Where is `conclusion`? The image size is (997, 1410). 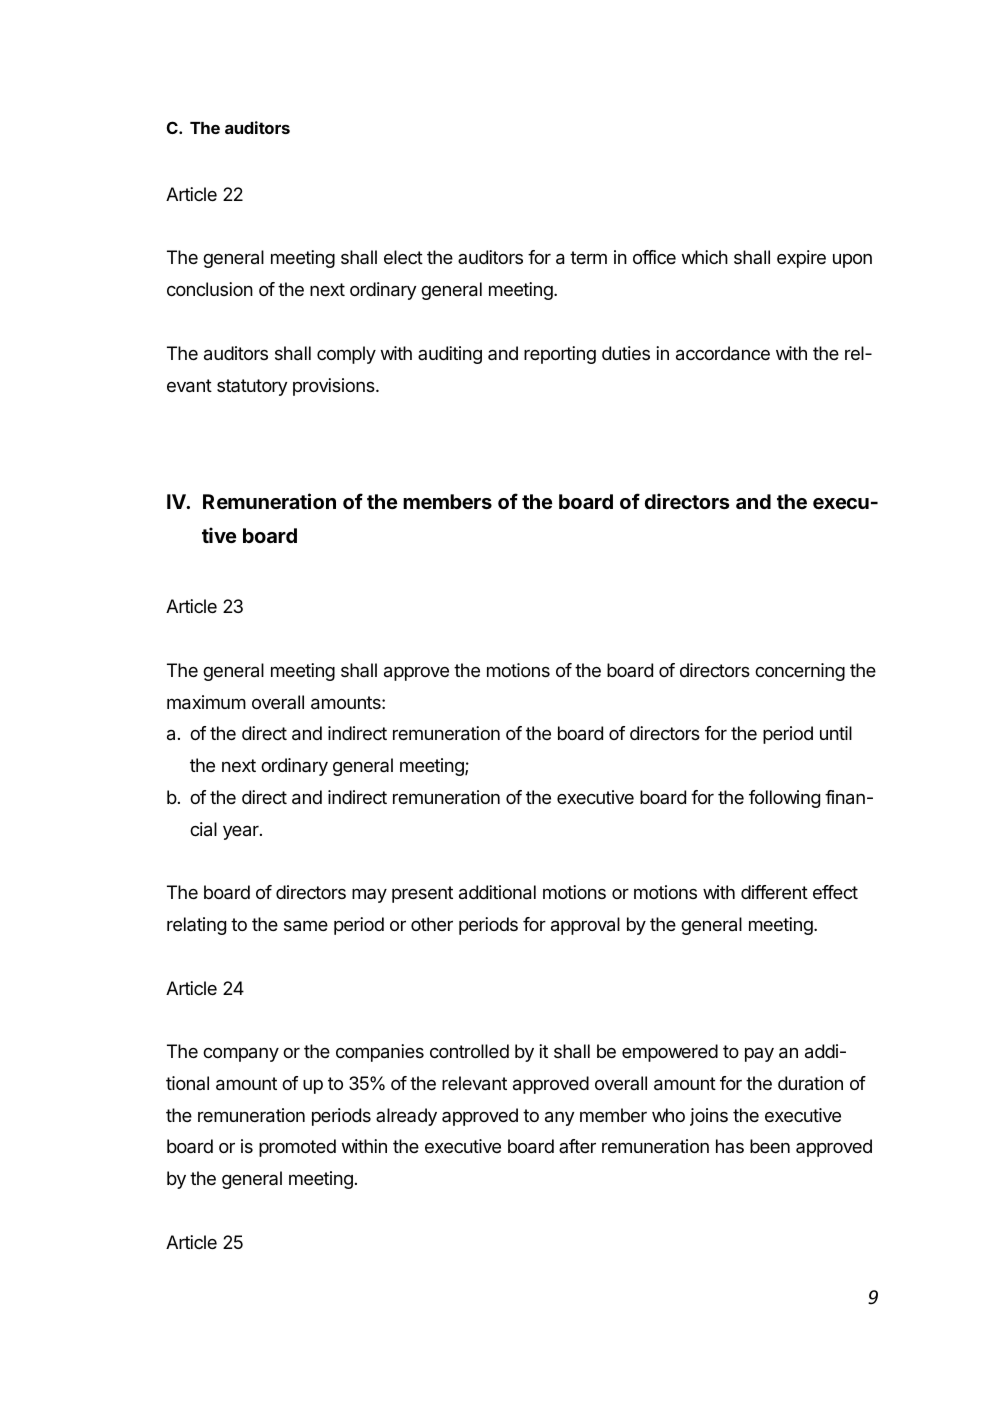
conclusion is located at coordinates (210, 289).
